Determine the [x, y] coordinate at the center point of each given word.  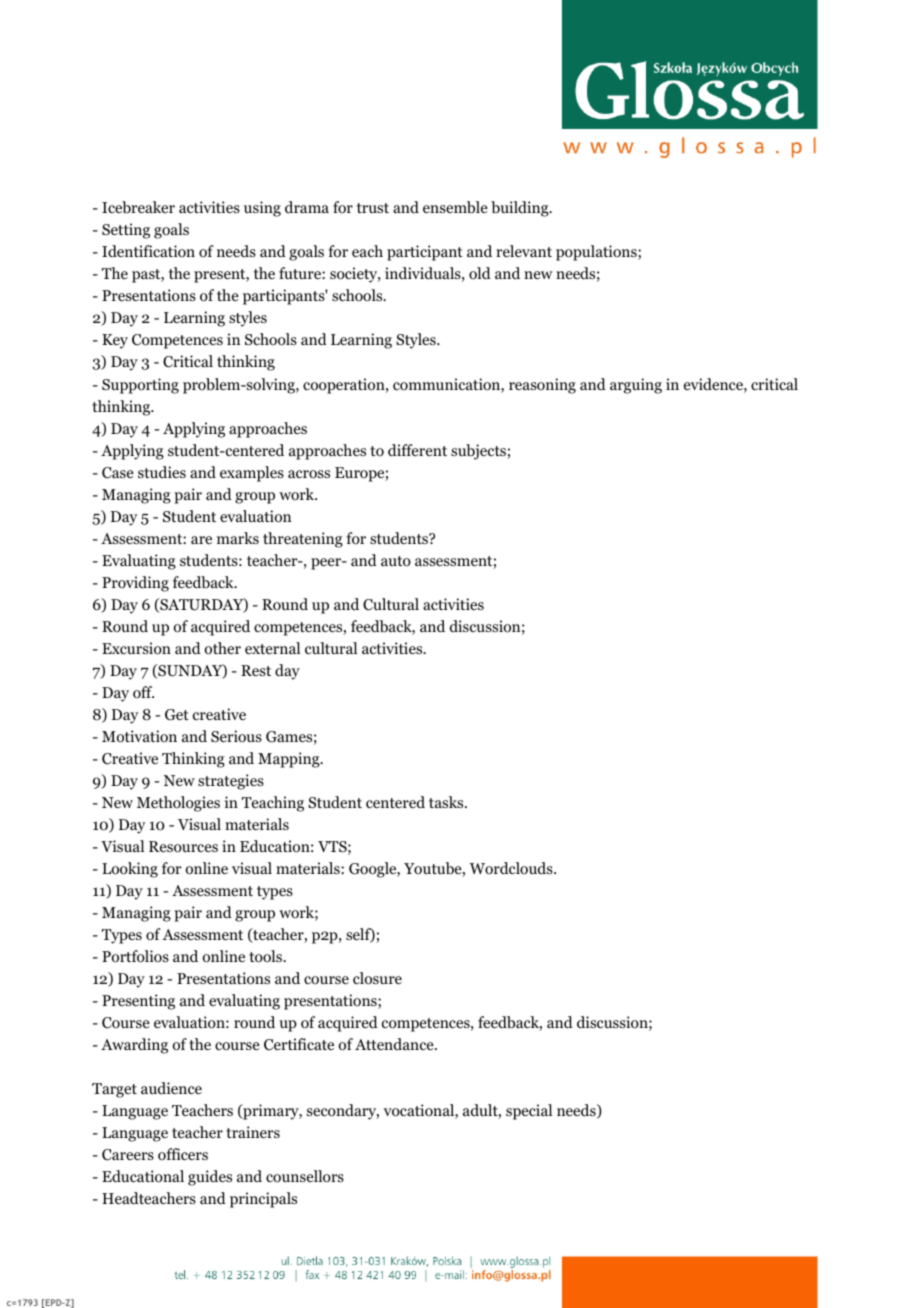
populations [597, 253]
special [529, 1112]
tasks [447, 802]
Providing [135, 584]
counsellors [305, 1176]
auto [396, 561]
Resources [183, 847]
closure [377, 978]
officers [183, 1154]
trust [373, 208]
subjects [478, 452]
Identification [148, 251]
